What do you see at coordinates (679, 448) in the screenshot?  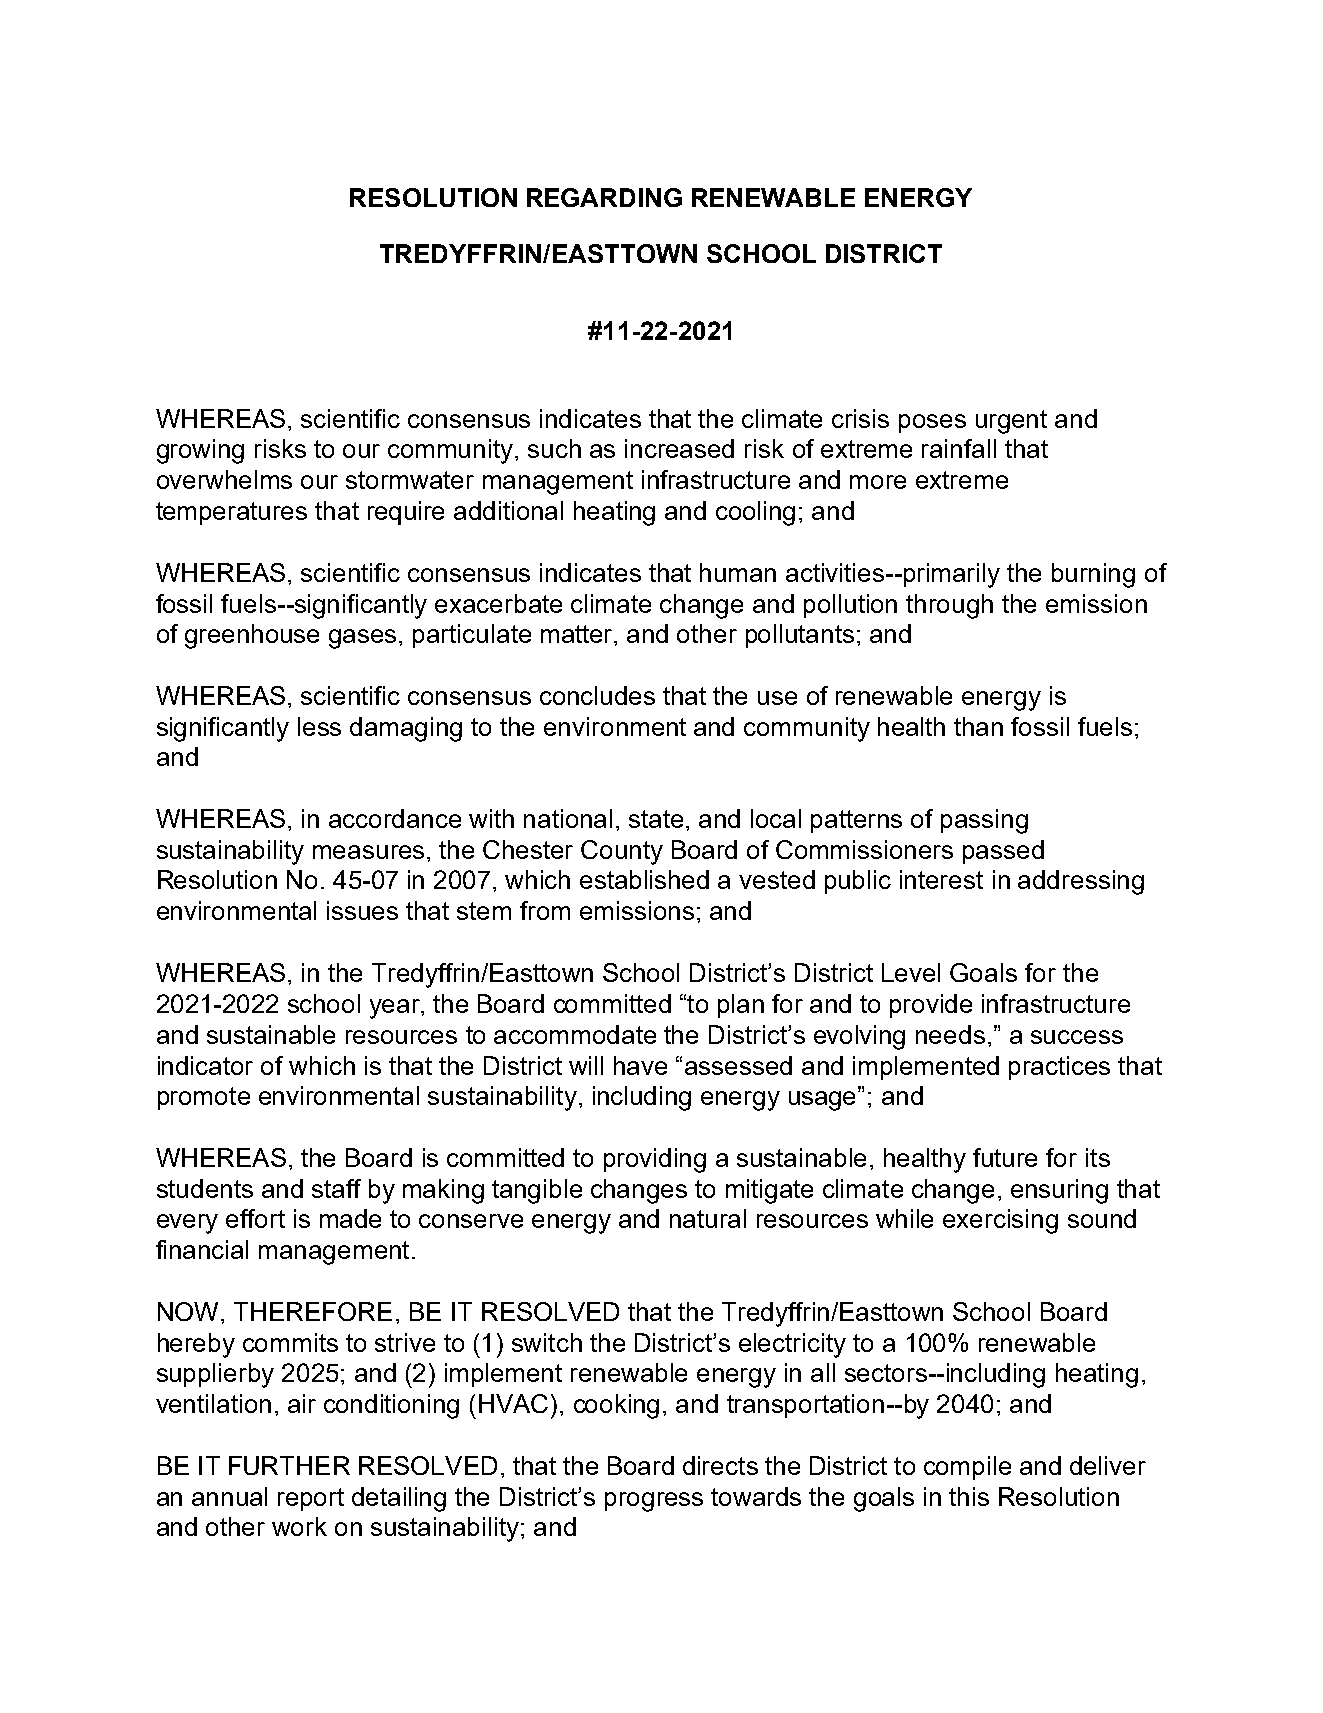 I see `increased` at bounding box center [679, 448].
